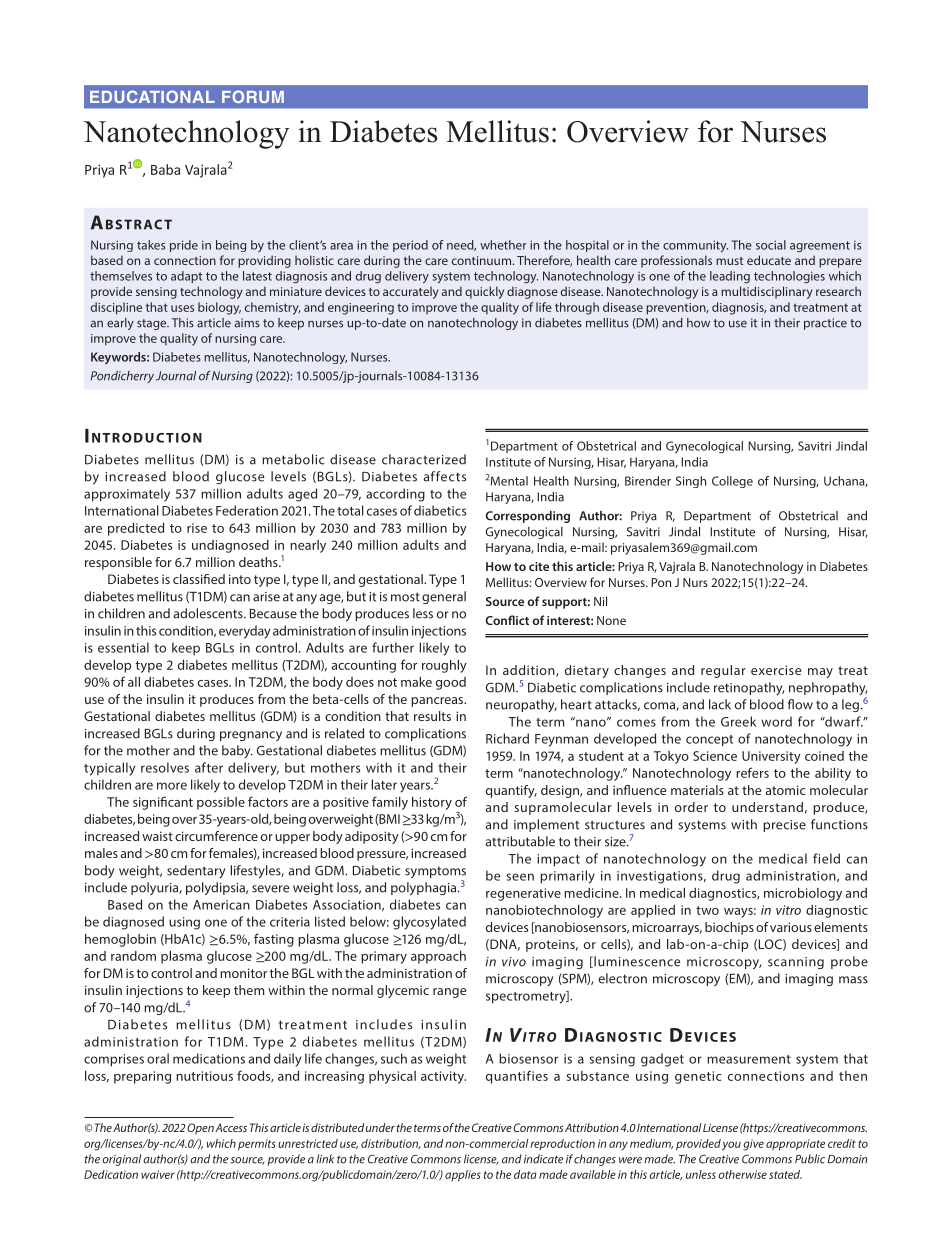 This screenshot has height=1233, width=952. What do you see at coordinates (200, 1129) in the screenshot?
I see `Open` at bounding box center [200, 1129].
